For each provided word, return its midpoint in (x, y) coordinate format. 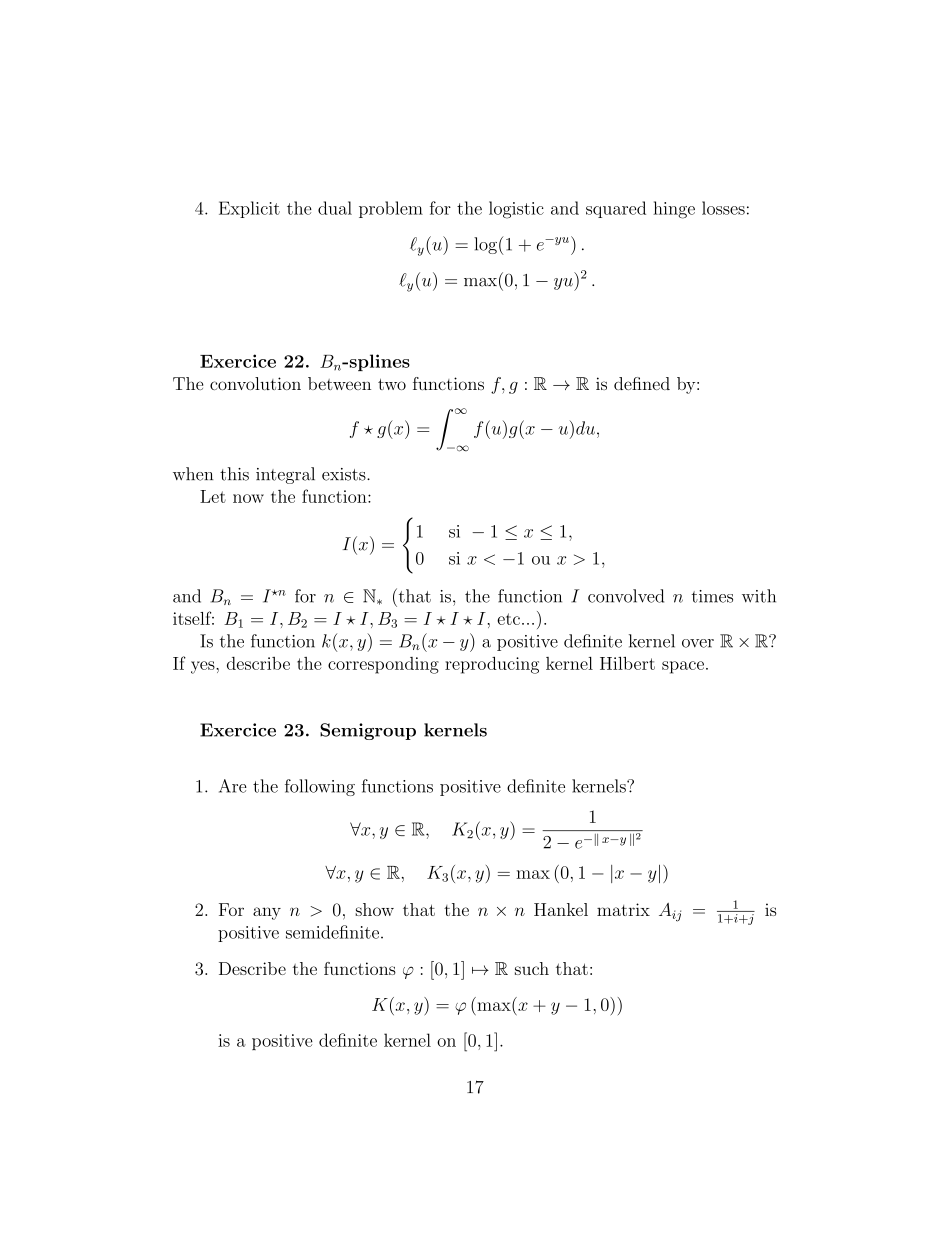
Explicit (249, 209)
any (267, 913)
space (683, 667)
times (712, 596)
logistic (516, 210)
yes (204, 667)
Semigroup (368, 731)
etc (508, 619)
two (392, 384)
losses (723, 208)
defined (642, 383)
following (320, 787)
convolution (255, 383)
